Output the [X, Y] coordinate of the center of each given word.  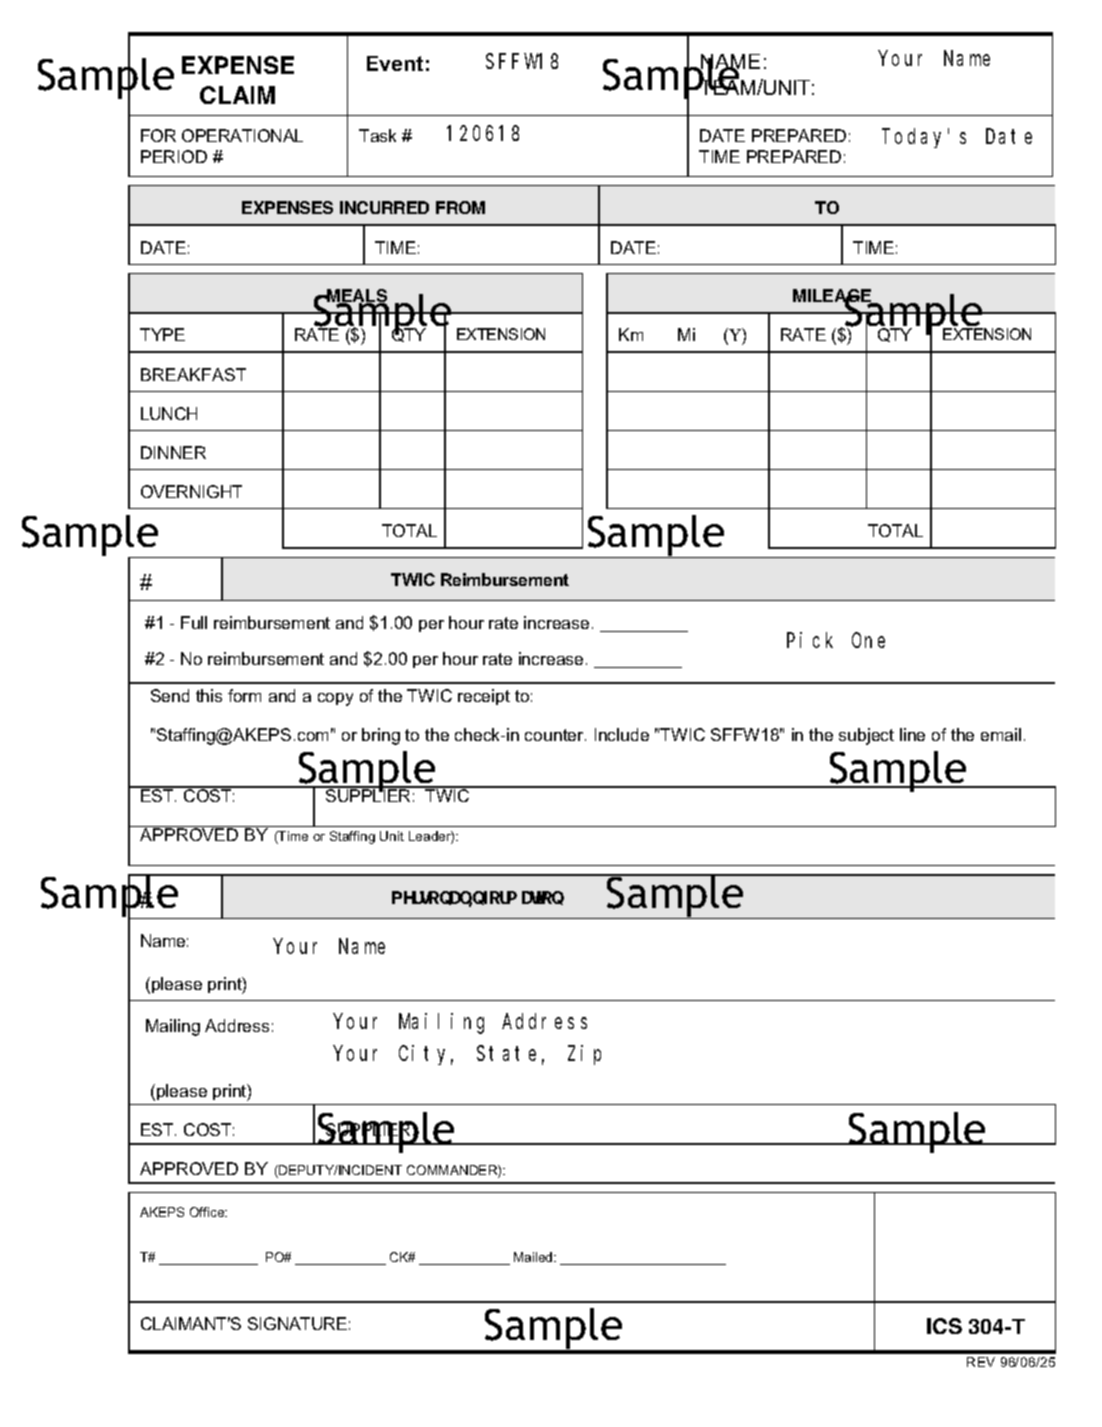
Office [208, 1212]
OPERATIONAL [242, 135]
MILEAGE [833, 297]
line [912, 734]
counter [555, 735]
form [244, 695]
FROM [460, 207]
